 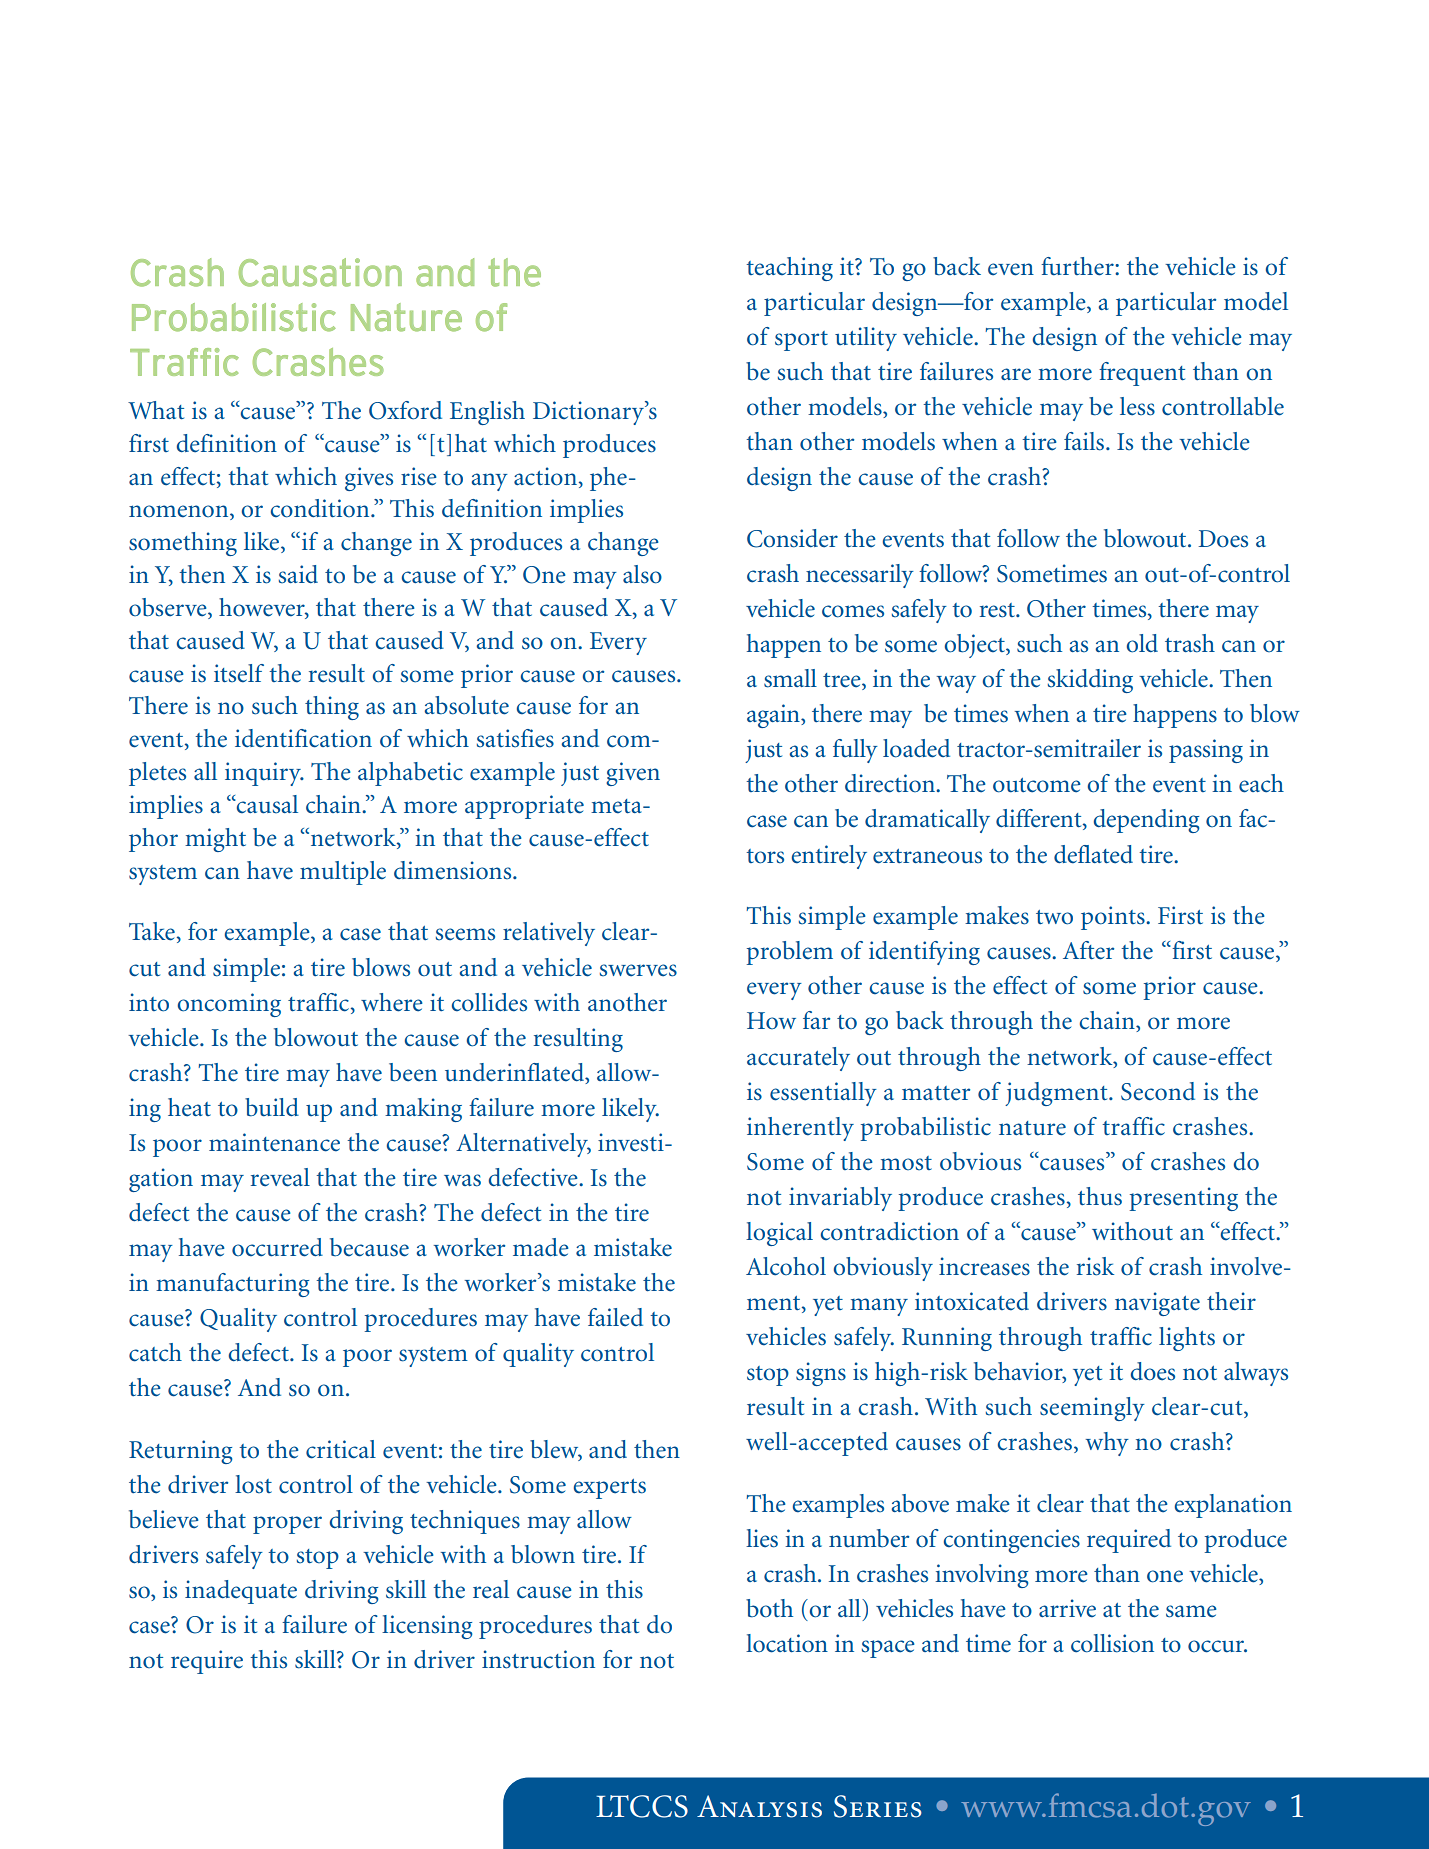 I want to click on licensing, so click(x=427, y=1627).
